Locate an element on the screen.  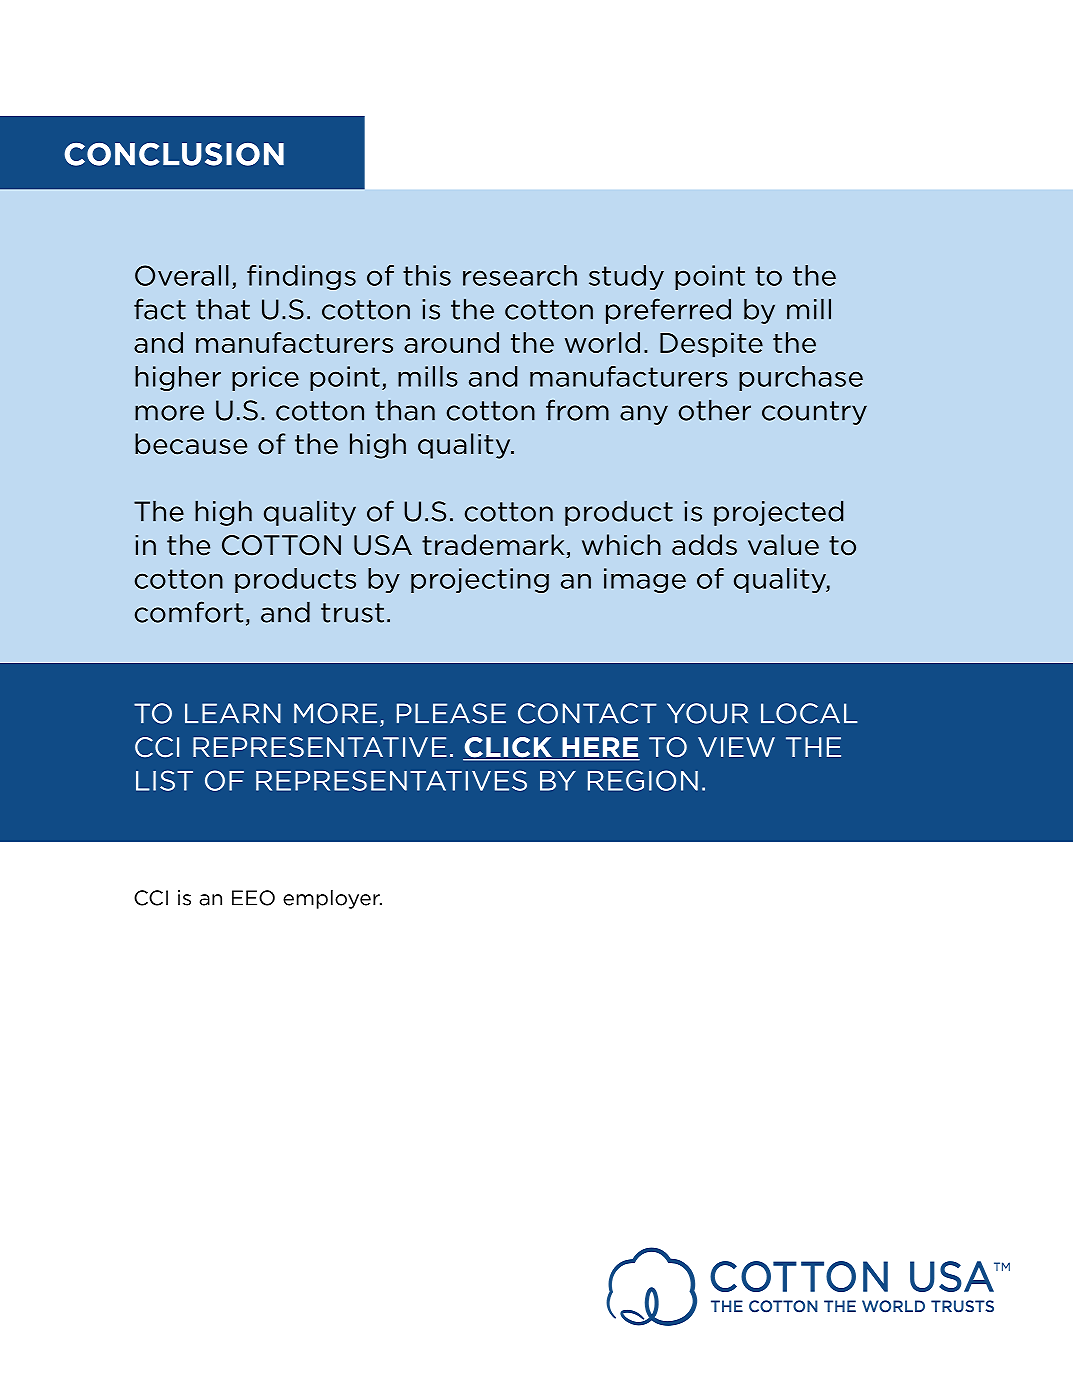
CONCLUSION is located at coordinates (174, 154).
